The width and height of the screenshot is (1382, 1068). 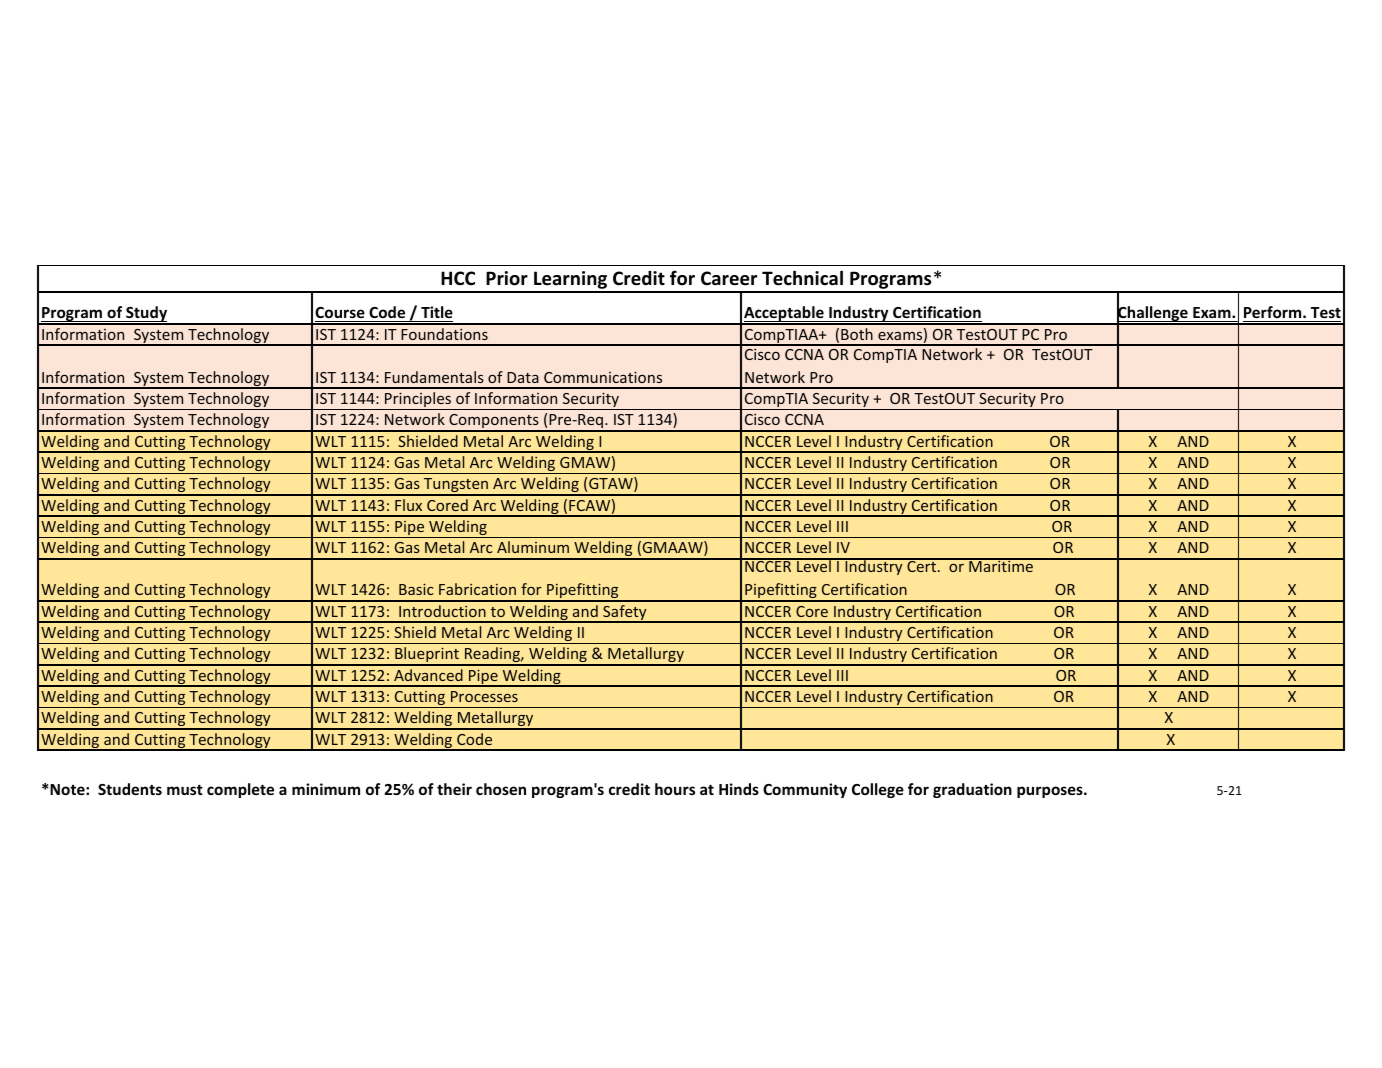 What do you see at coordinates (603, 377) in the screenshot?
I see `Communications` at bounding box center [603, 377].
